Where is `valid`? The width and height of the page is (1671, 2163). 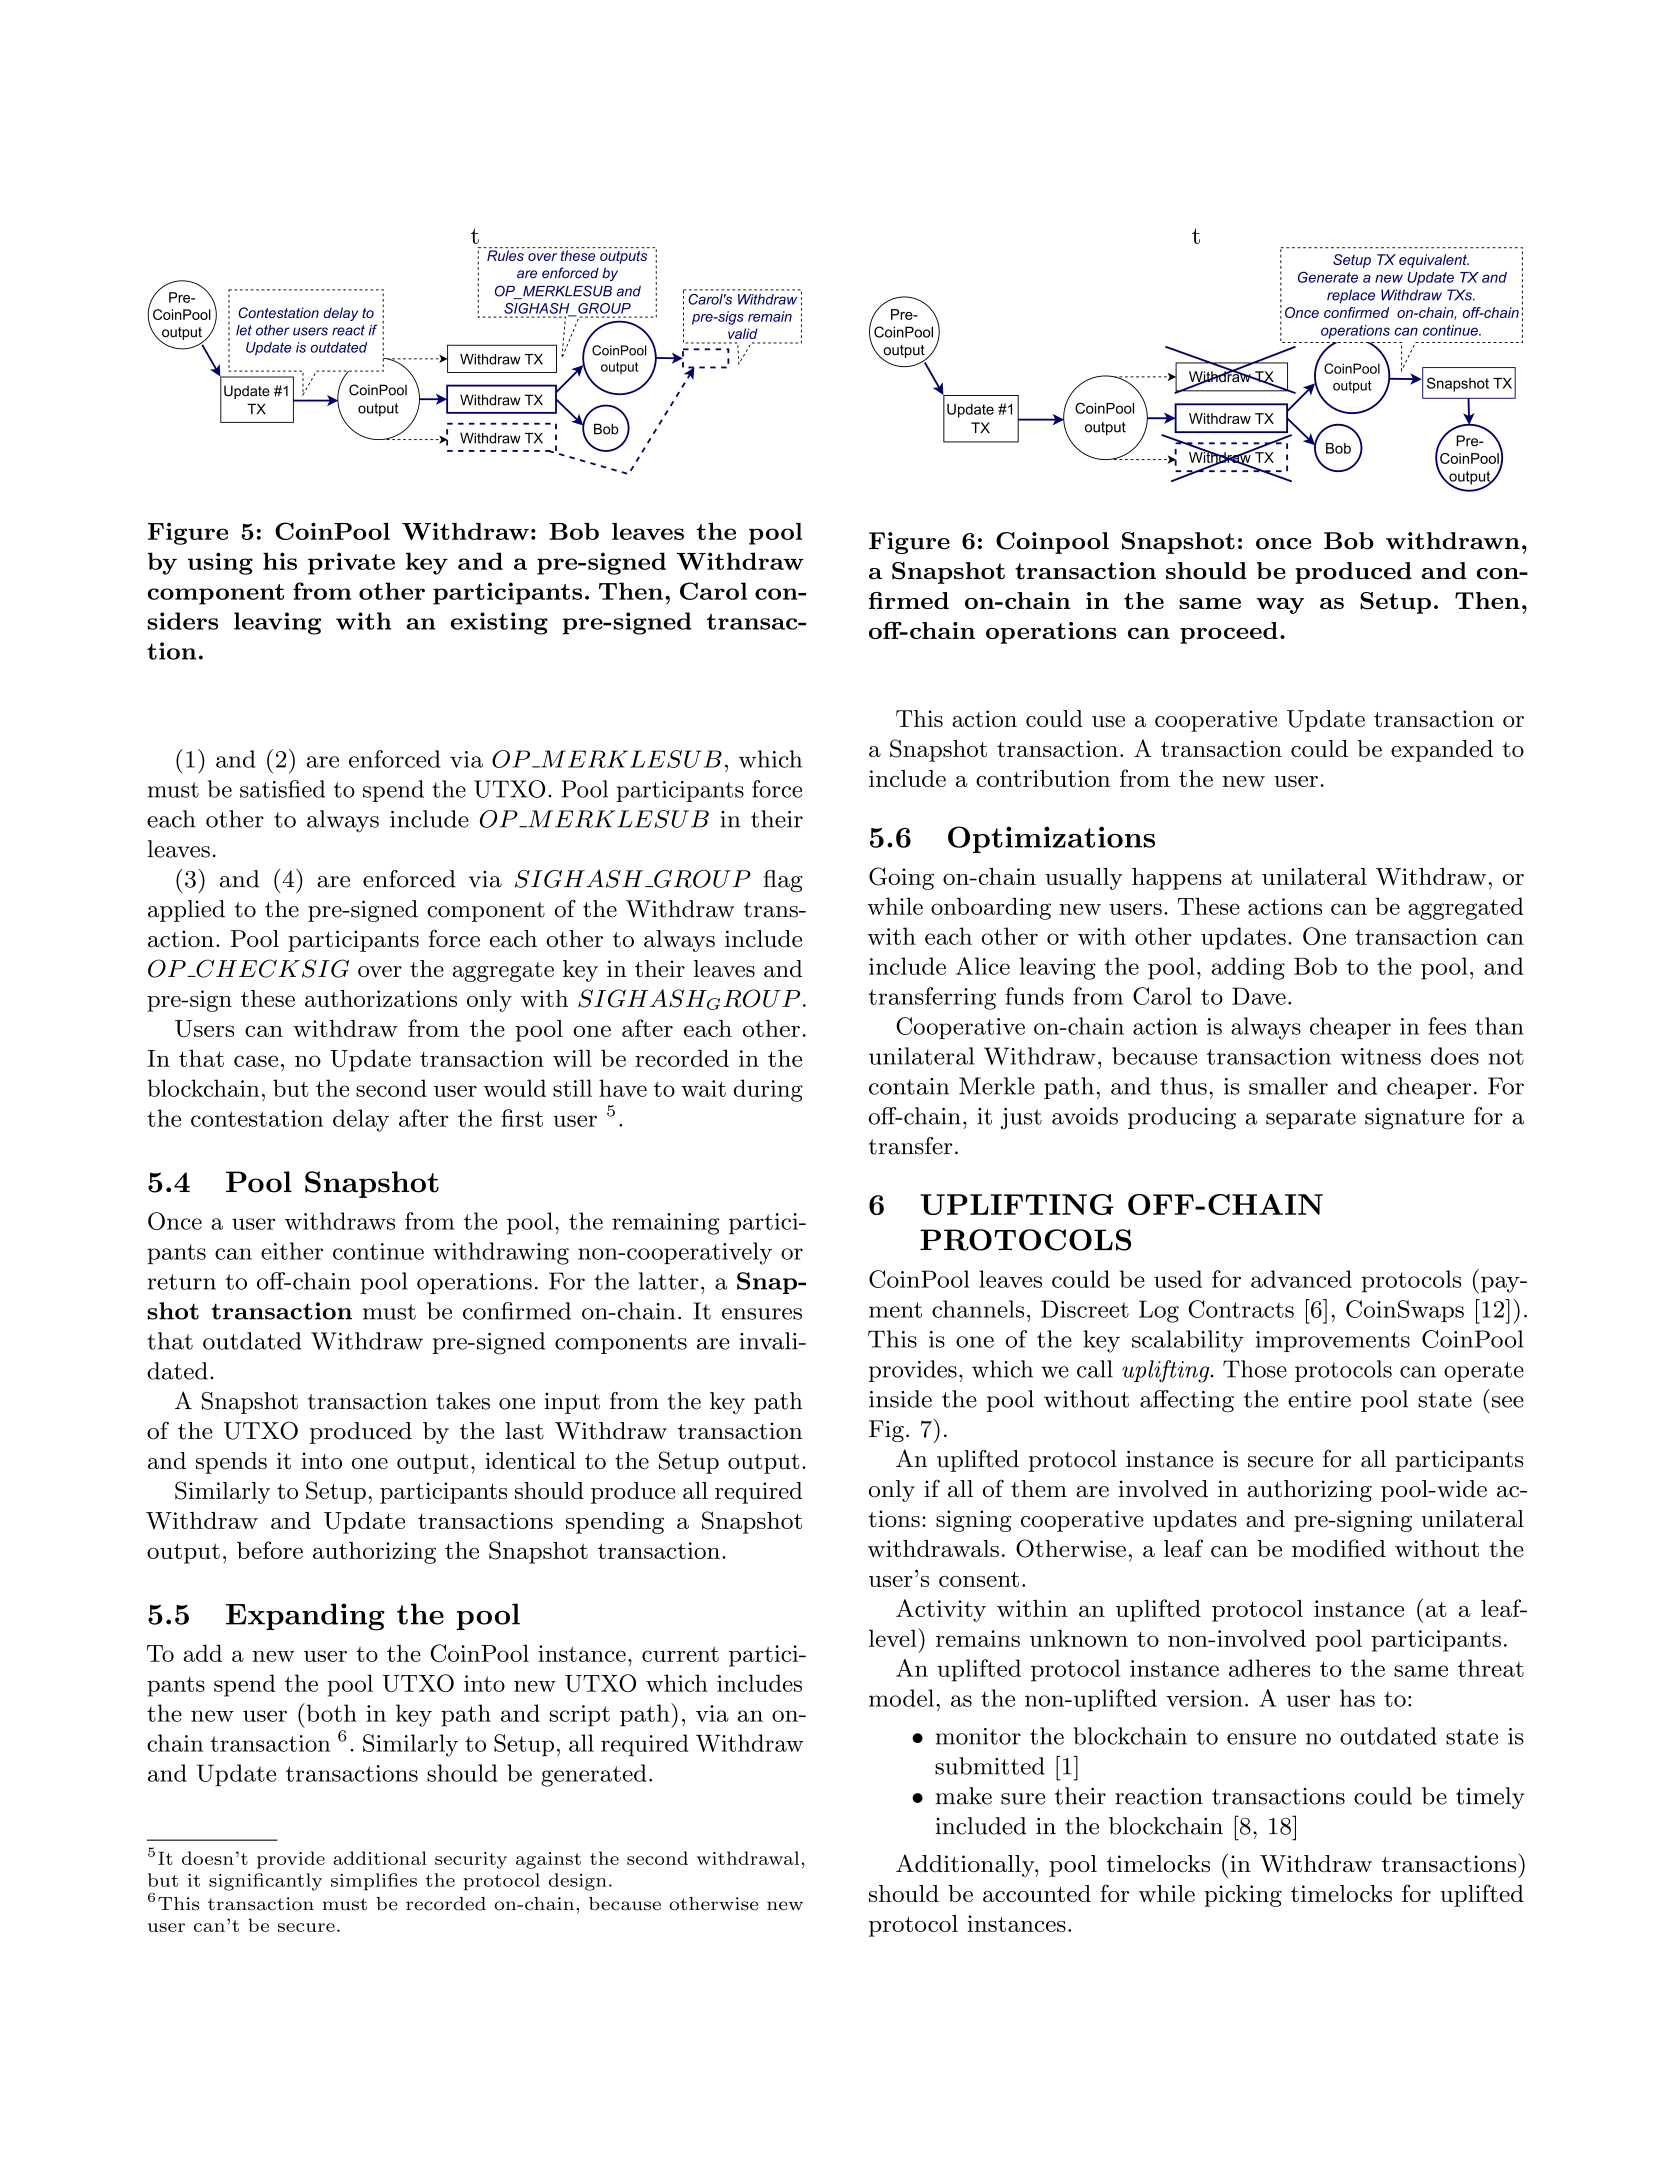 valid is located at coordinates (743, 333).
